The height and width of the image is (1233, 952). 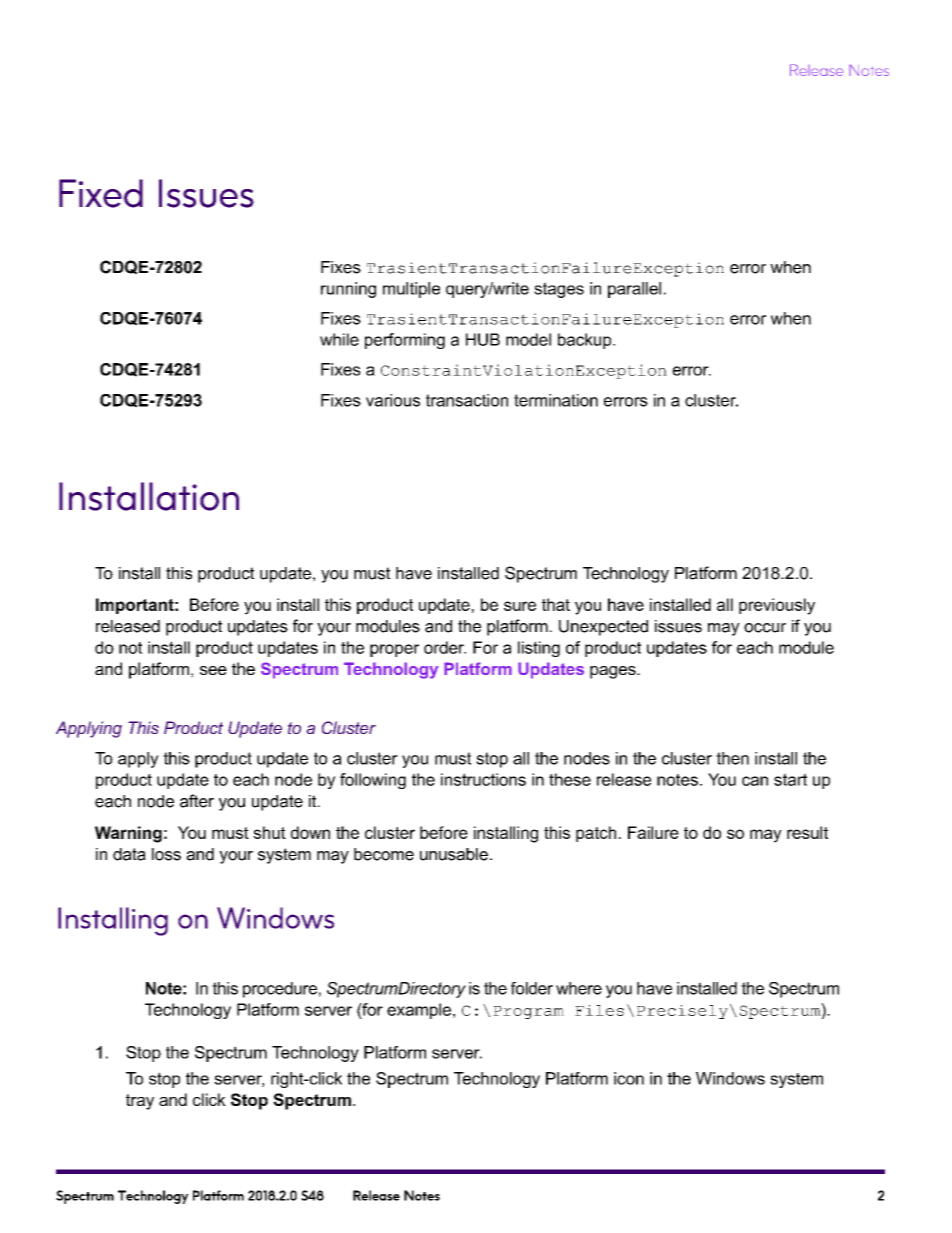 What do you see at coordinates (411, 290) in the image?
I see `multiple` at bounding box center [411, 290].
